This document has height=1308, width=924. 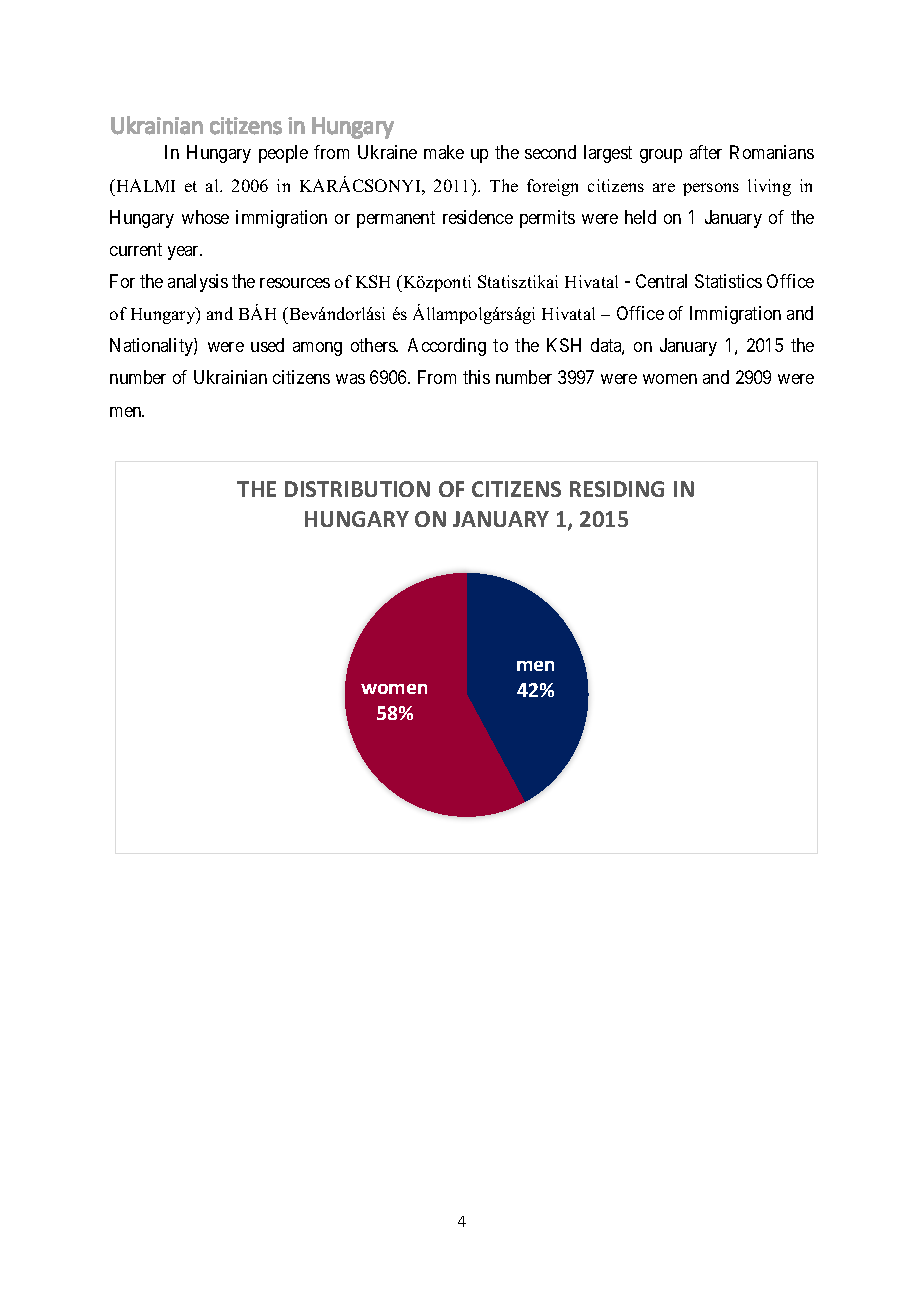 I want to click on this, so click(x=476, y=377).
